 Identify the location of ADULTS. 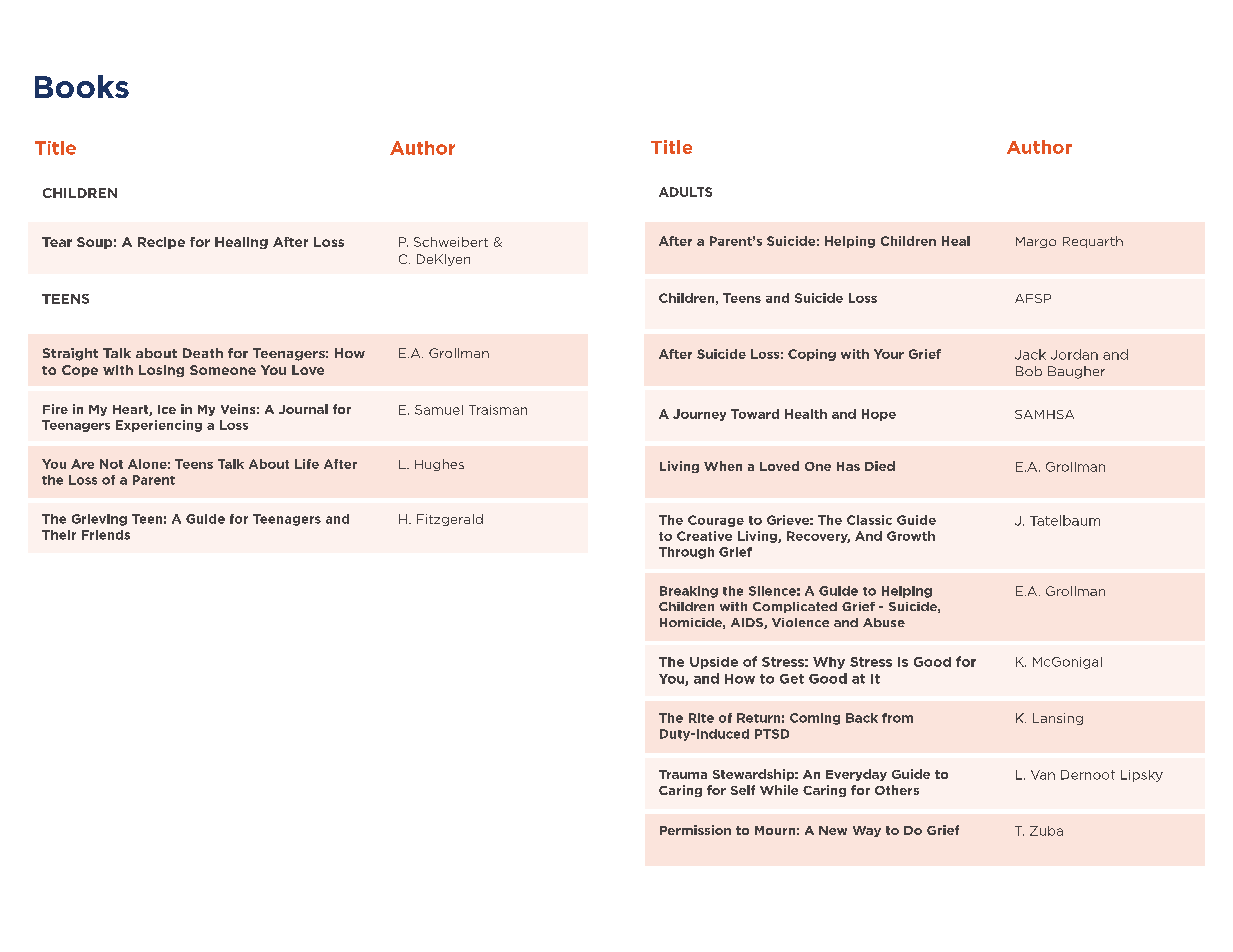
(685, 192).
